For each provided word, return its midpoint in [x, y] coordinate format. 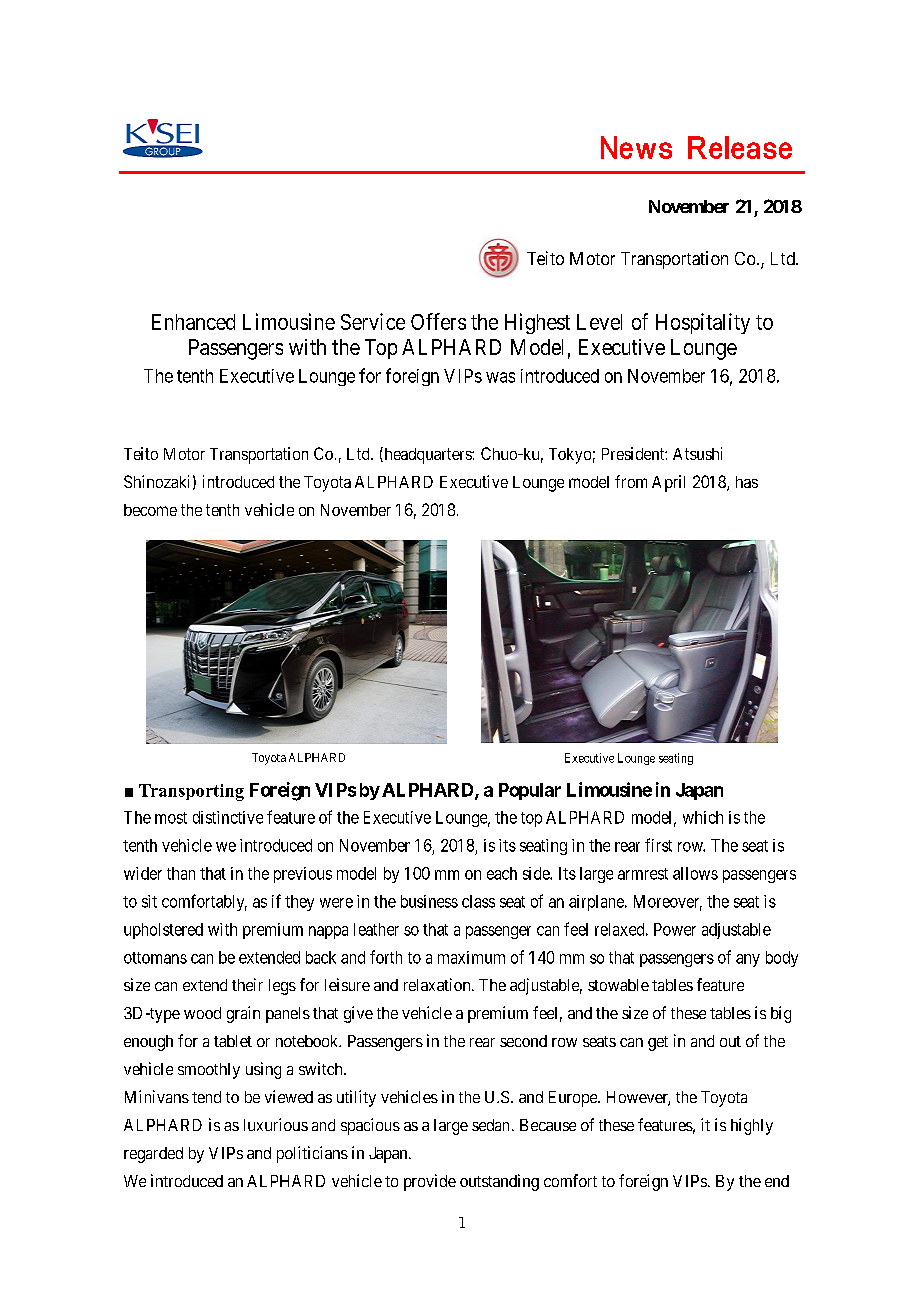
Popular [530, 791]
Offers [438, 321]
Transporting [191, 792]
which [703, 817]
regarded [153, 1155]
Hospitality [703, 323]
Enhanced [193, 322]
